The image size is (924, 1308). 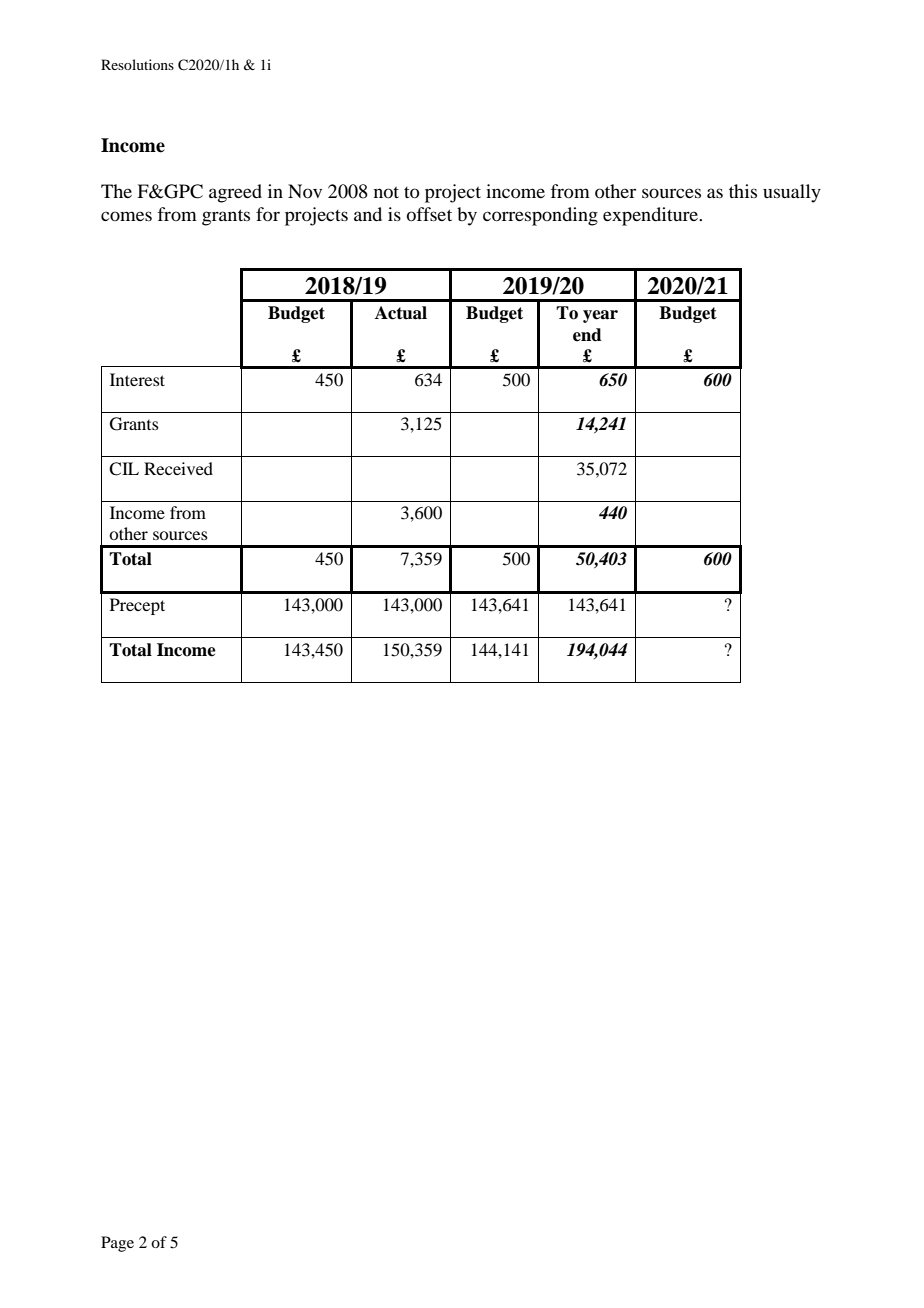 What do you see at coordinates (178, 468) in the screenshot?
I see `Received` at bounding box center [178, 468].
